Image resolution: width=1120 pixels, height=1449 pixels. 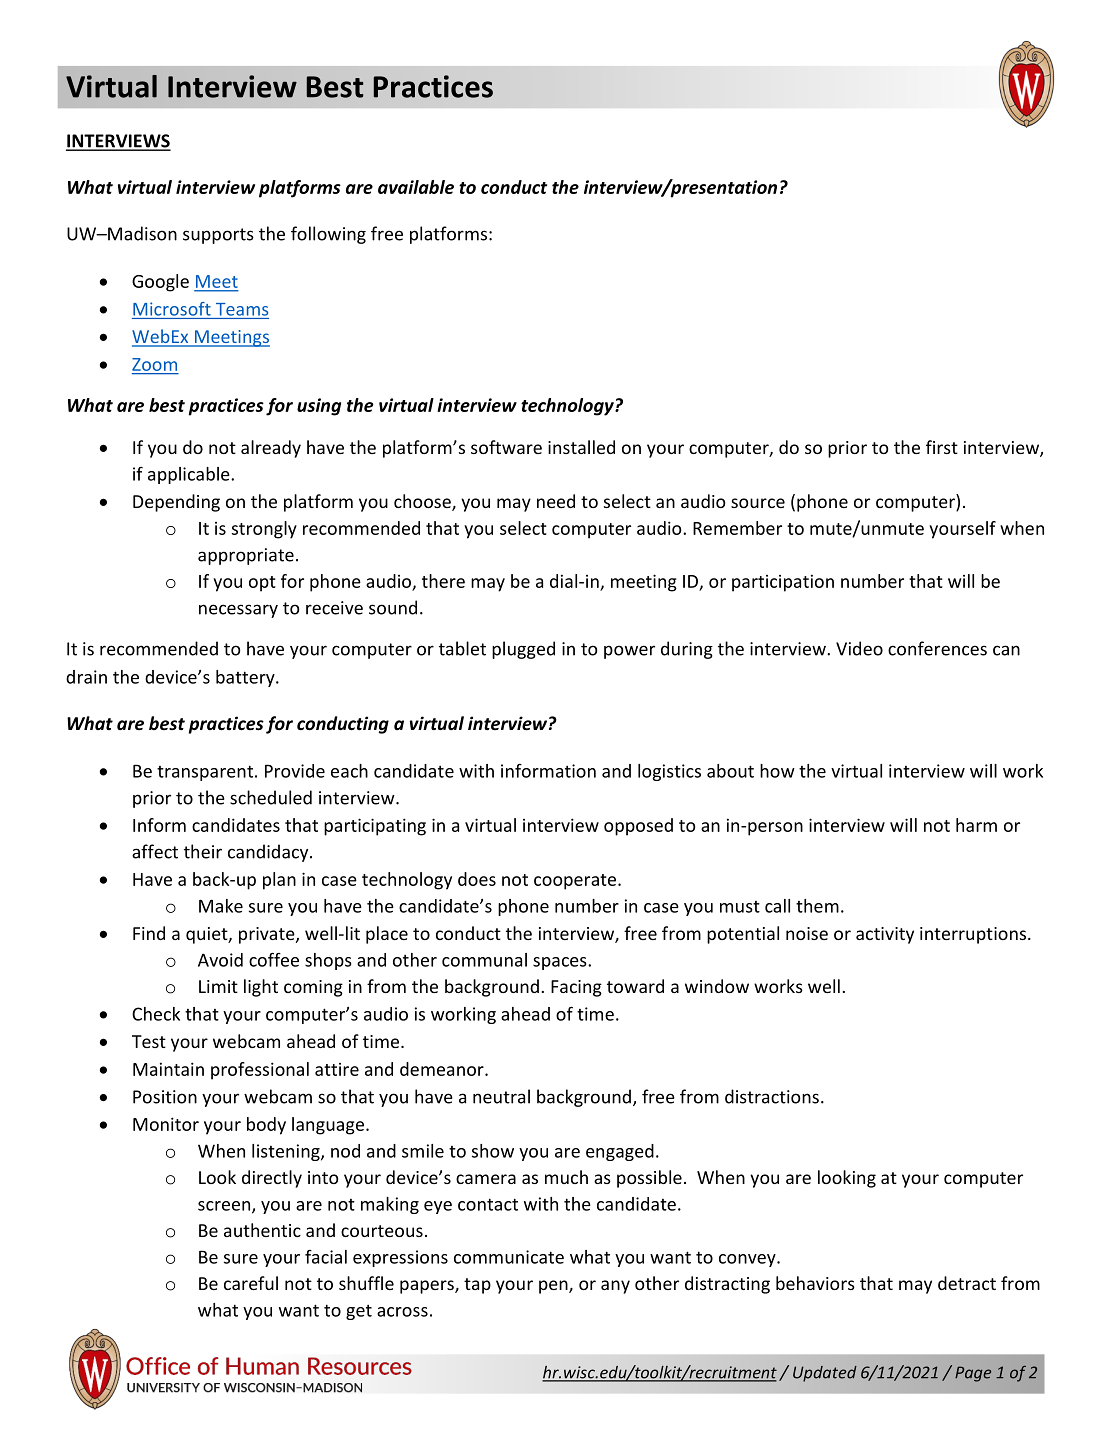 What do you see at coordinates (477, 1286) in the image?
I see `tap` at bounding box center [477, 1286].
